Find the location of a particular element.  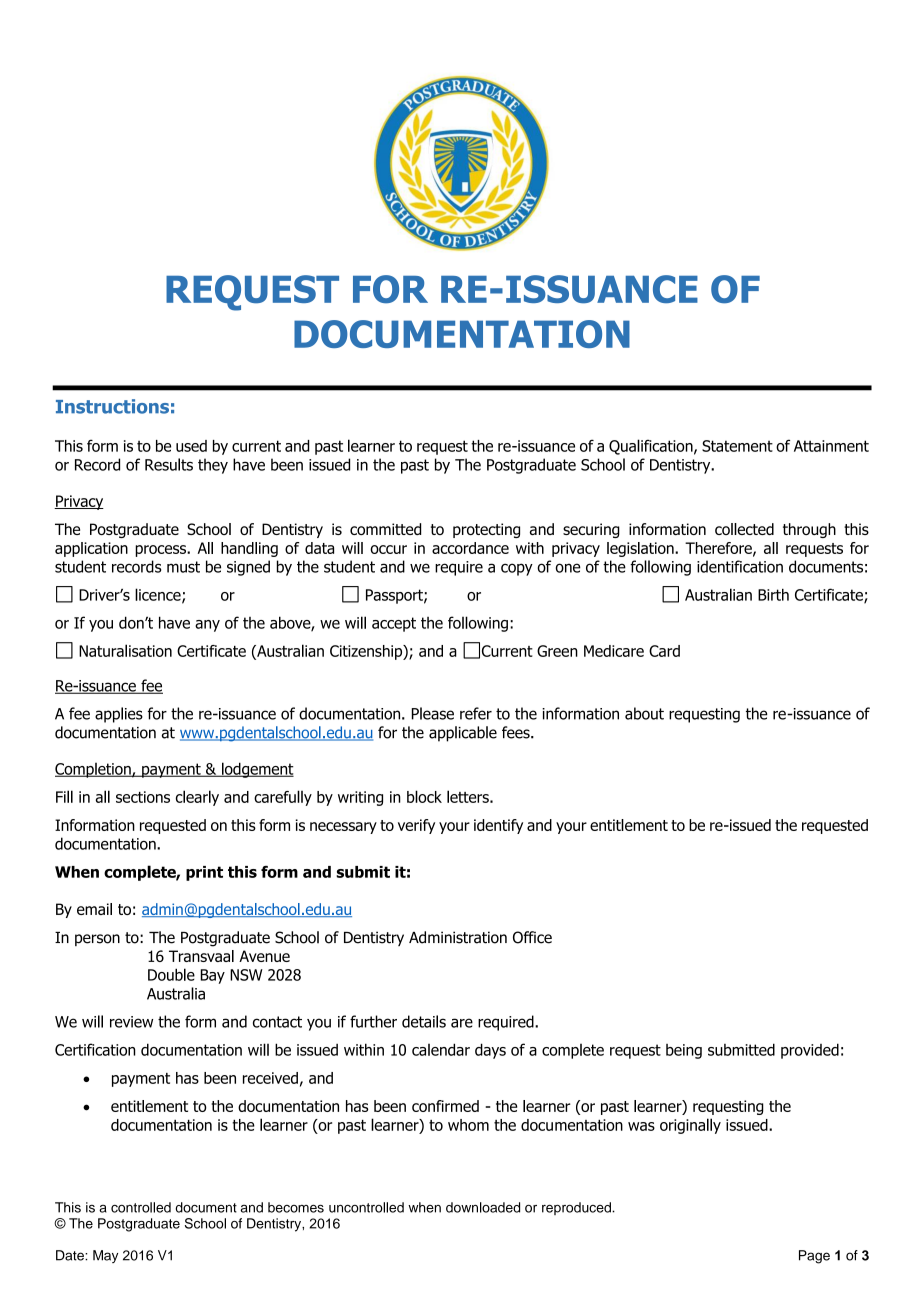

sections is located at coordinates (143, 797).
